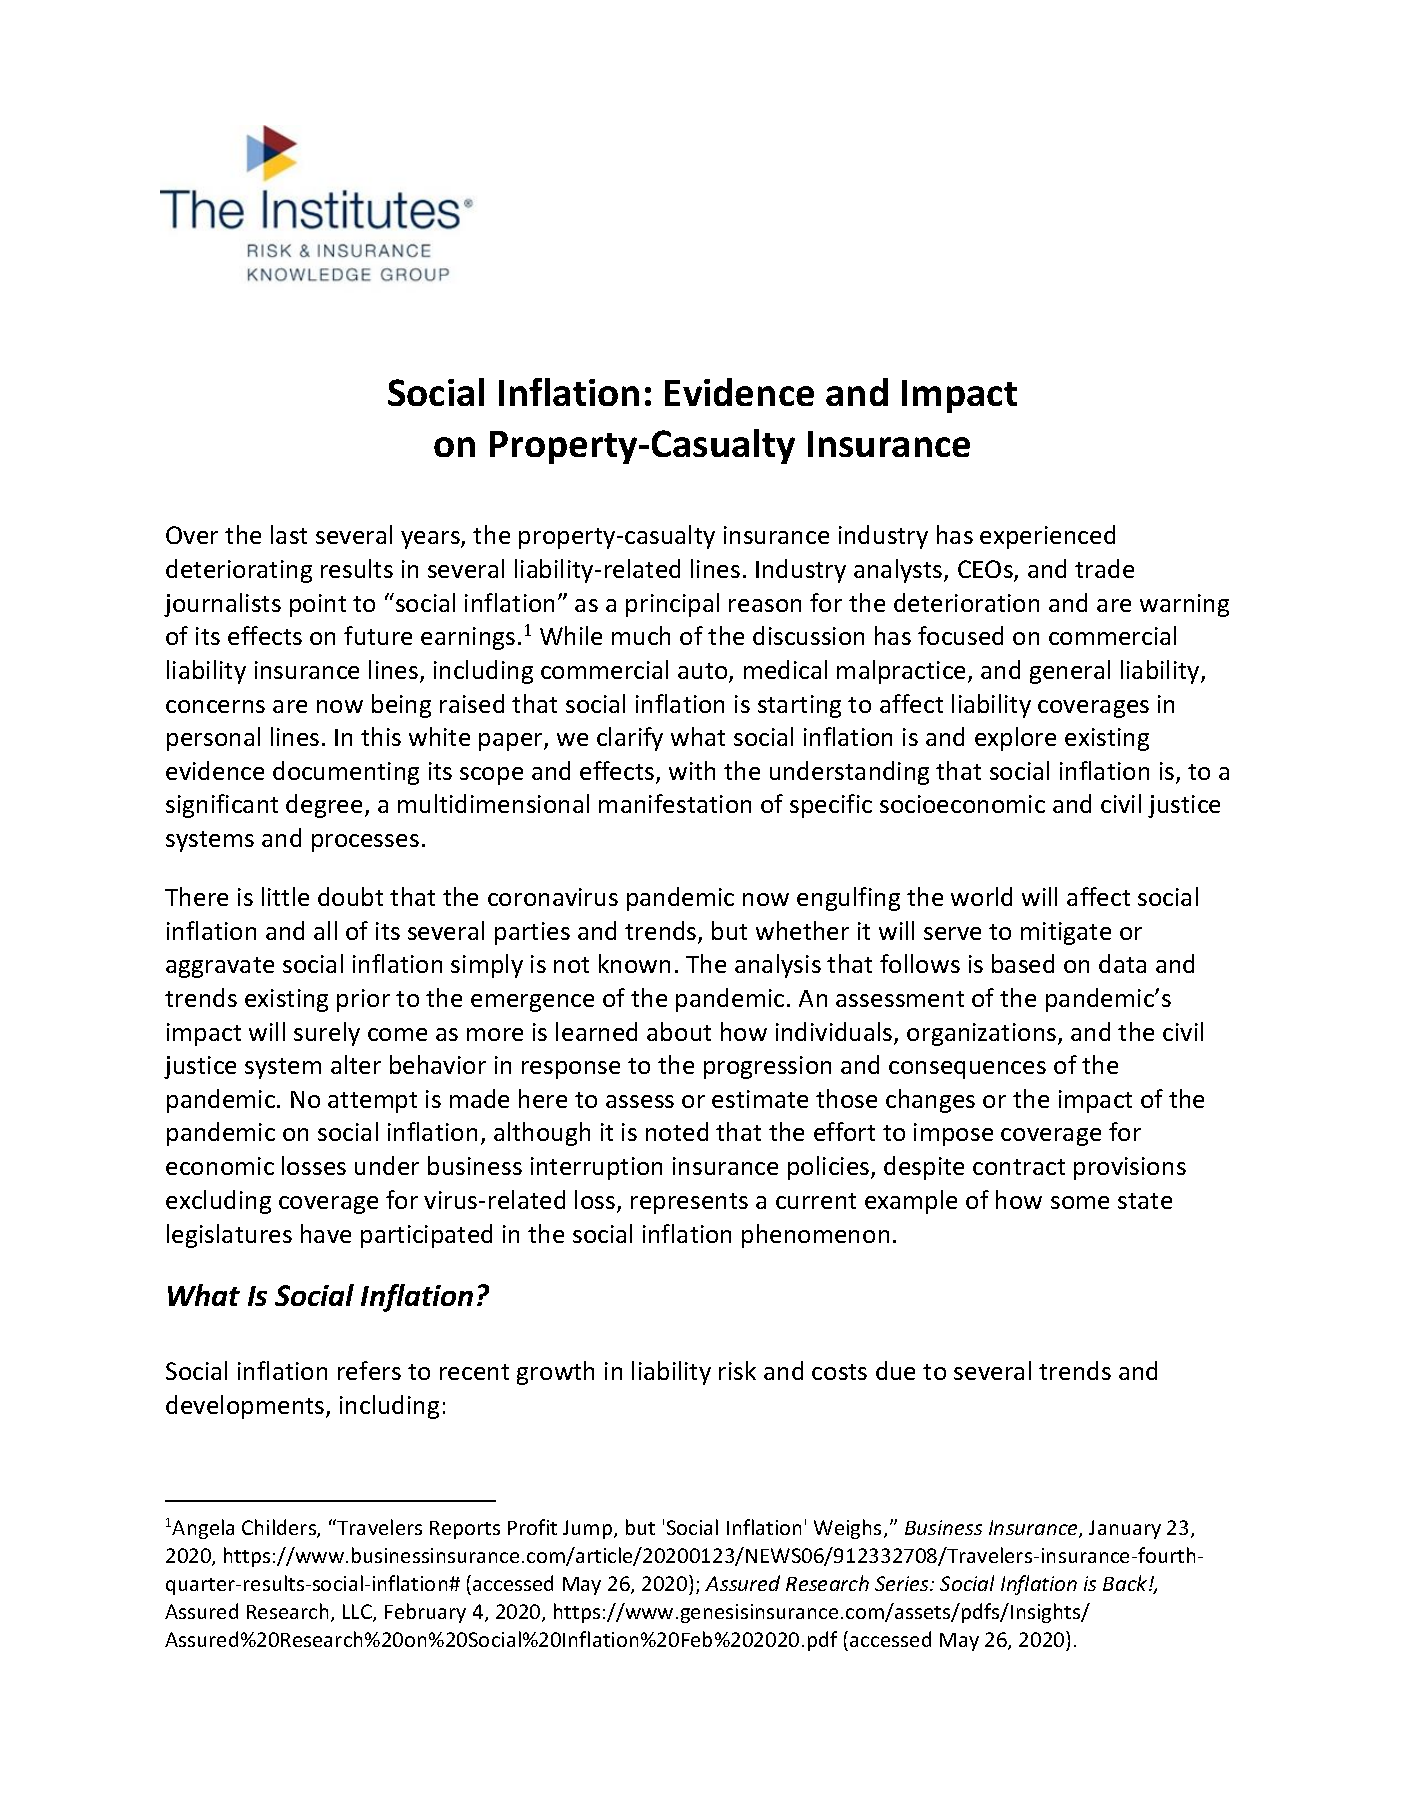  What do you see at coordinates (672, 605) in the screenshot?
I see `principal` at bounding box center [672, 605].
